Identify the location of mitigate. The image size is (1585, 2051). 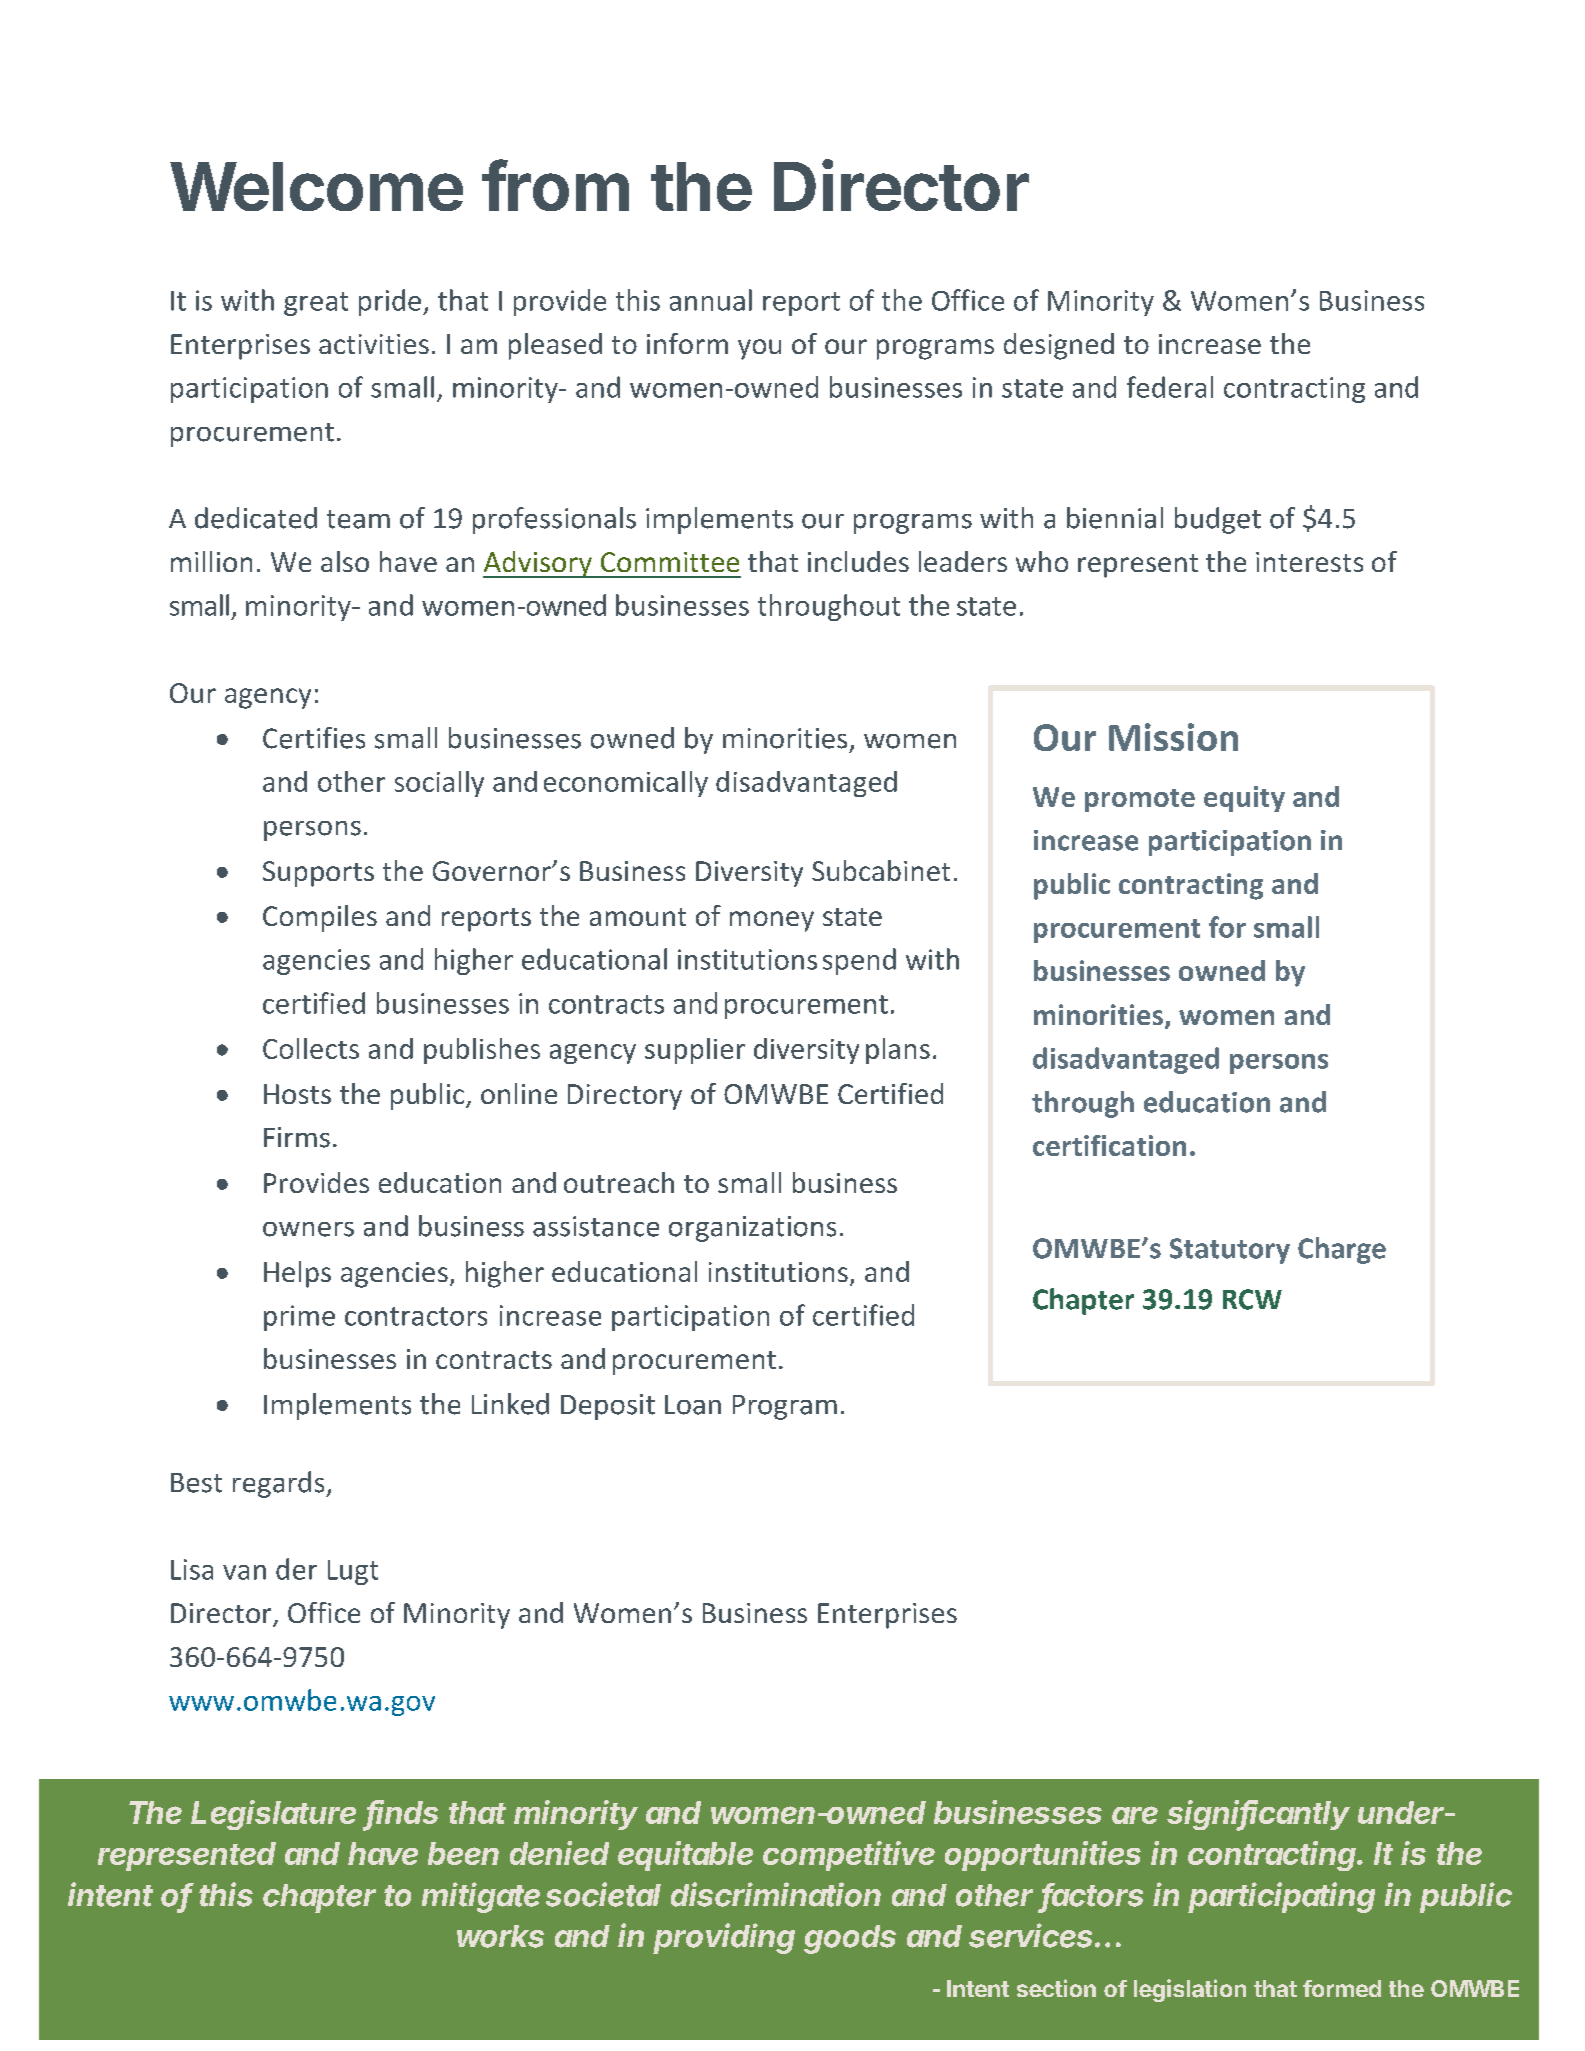
(481, 1897).
